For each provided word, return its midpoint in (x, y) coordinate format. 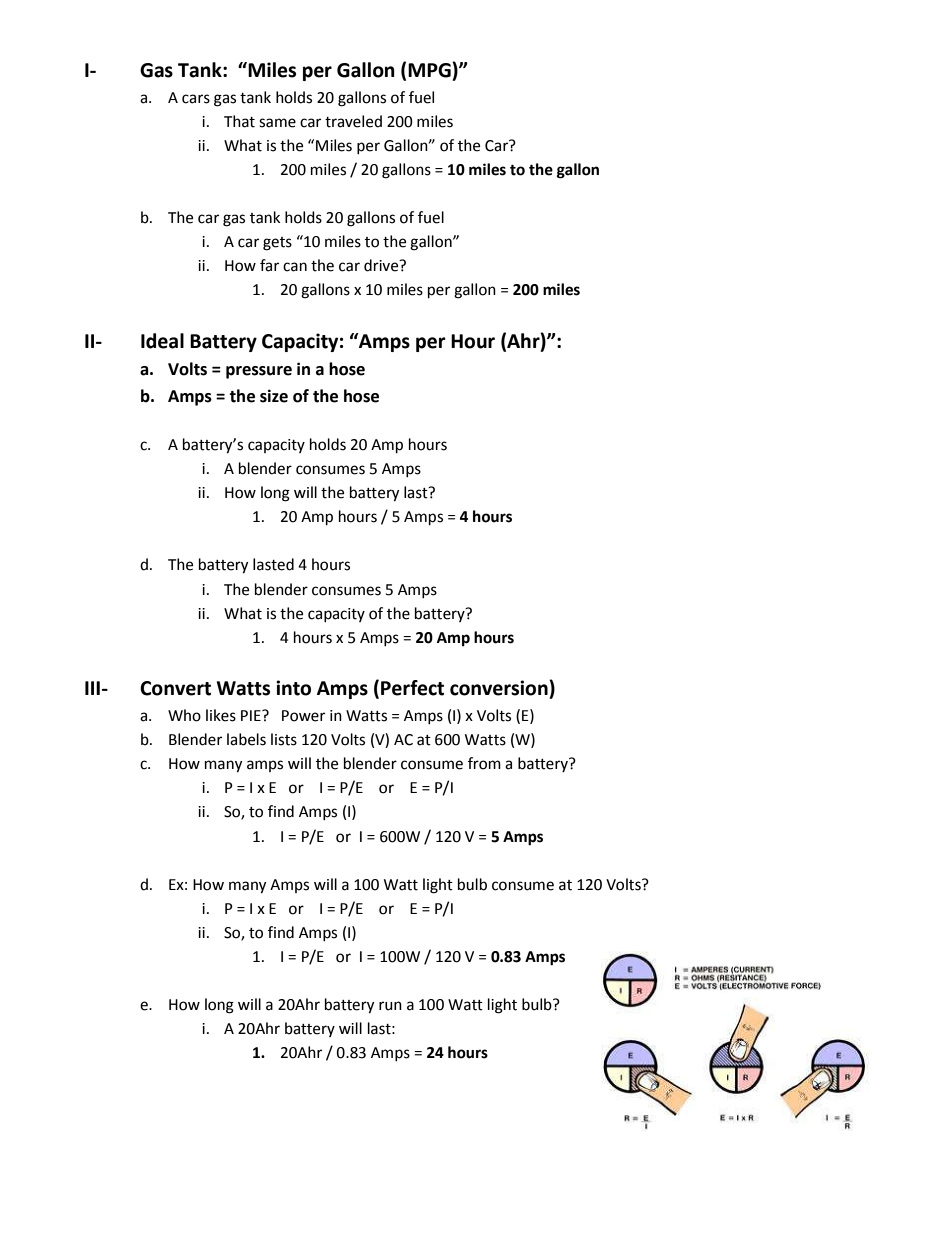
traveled (353, 121)
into (293, 688)
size (274, 396)
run (390, 1006)
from (484, 763)
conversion (500, 688)
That (239, 121)
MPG (430, 70)
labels (246, 739)
